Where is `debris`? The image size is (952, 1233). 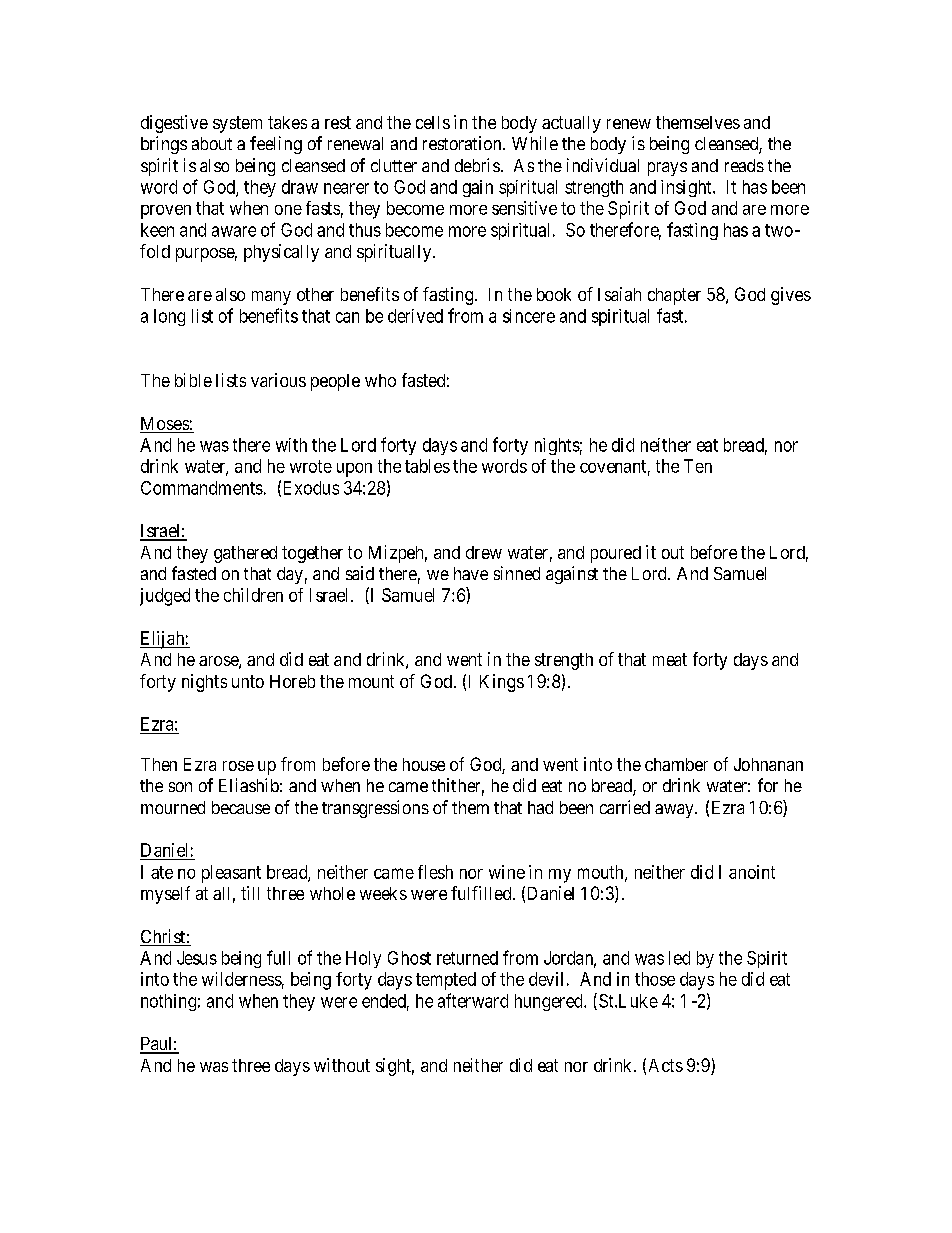 debris is located at coordinates (477, 165).
